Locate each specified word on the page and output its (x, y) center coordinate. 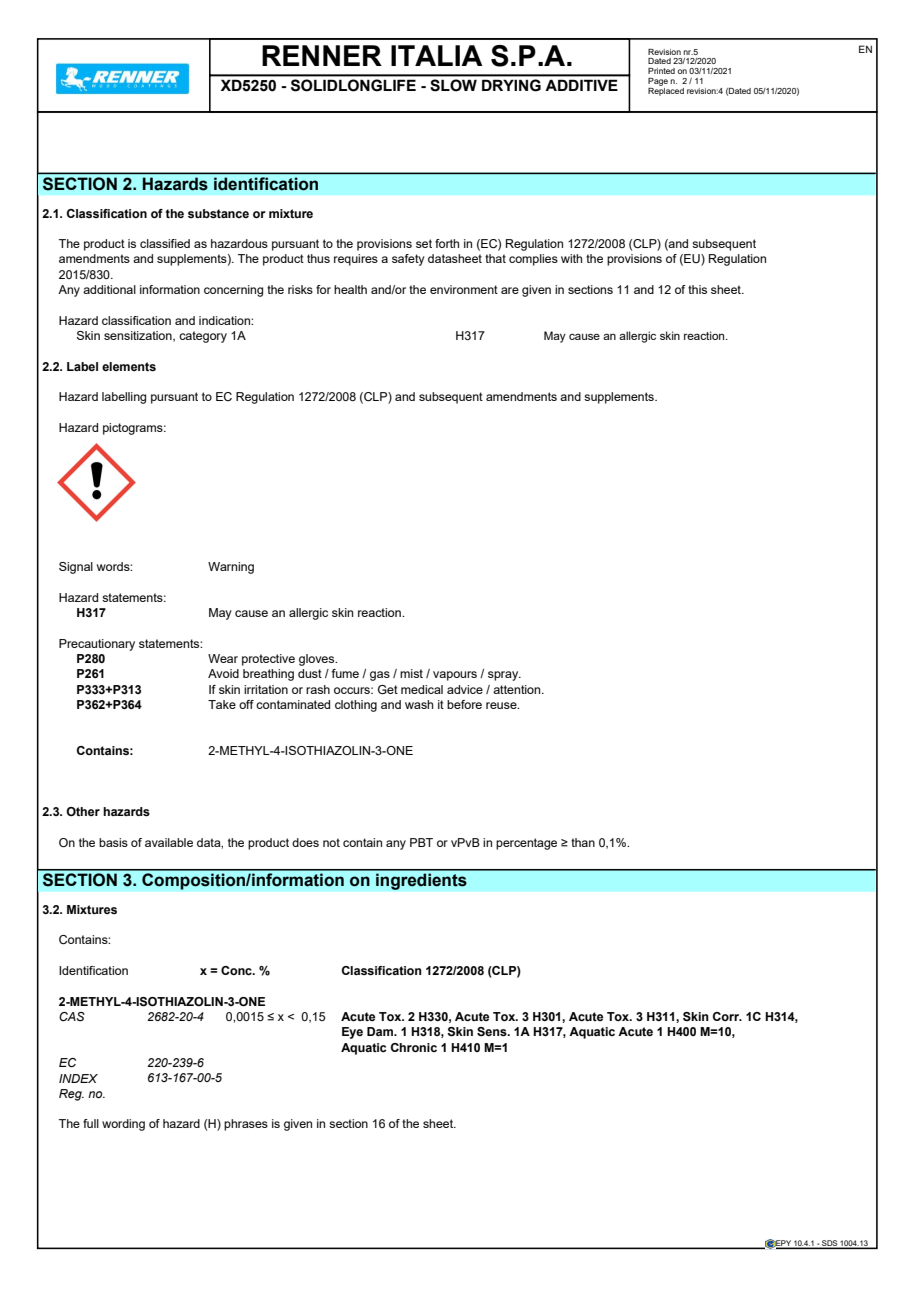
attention (518, 689)
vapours (455, 676)
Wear (223, 658)
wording (123, 1125)
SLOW (454, 85)
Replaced (666, 90)
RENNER (322, 55)
